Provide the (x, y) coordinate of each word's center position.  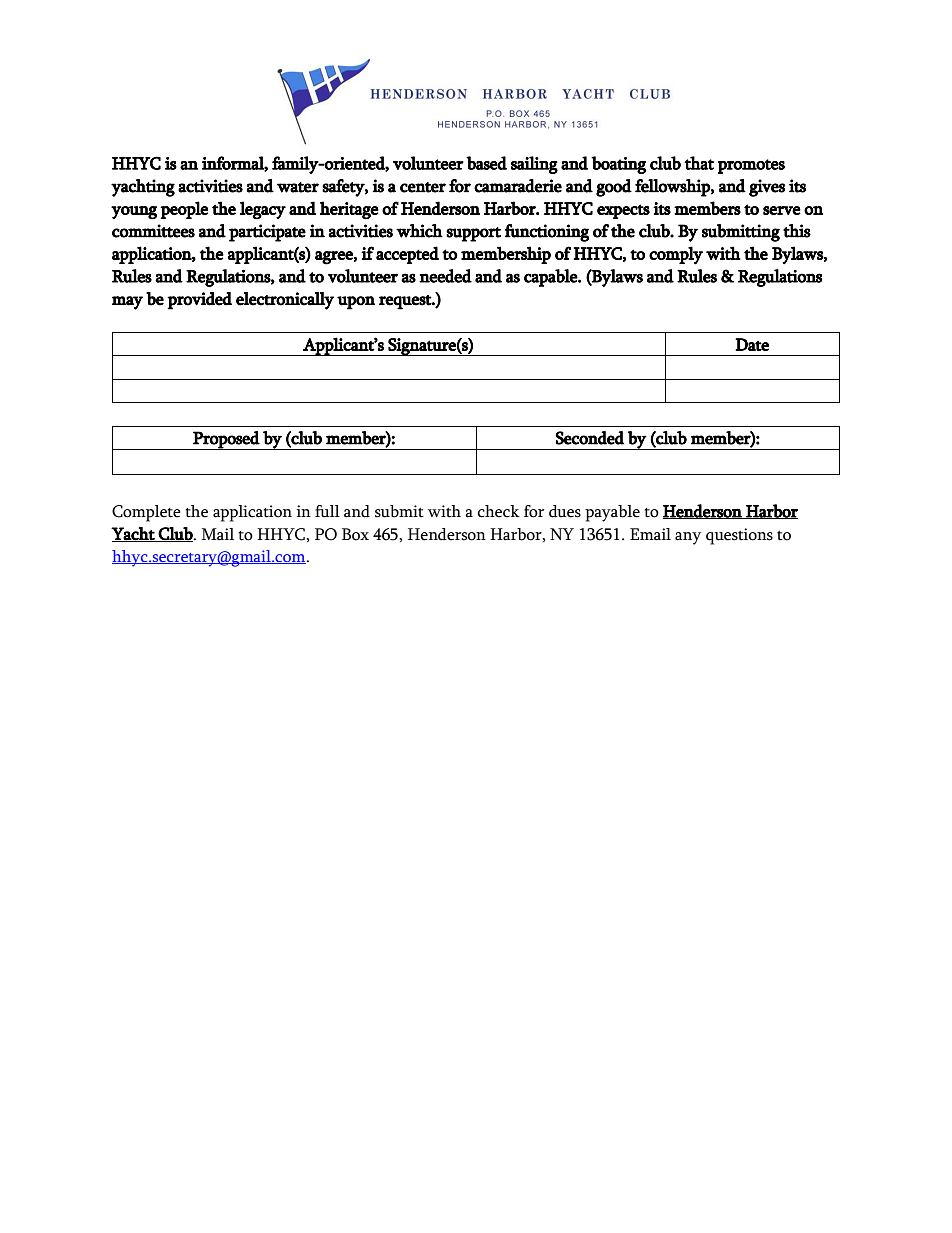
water (298, 187)
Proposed (226, 440)
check (498, 511)
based (486, 163)
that (699, 163)
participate (267, 233)
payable (612, 513)
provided (199, 301)
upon (356, 303)
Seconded (589, 438)
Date (752, 344)
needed (445, 276)
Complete (146, 513)
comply (676, 255)
